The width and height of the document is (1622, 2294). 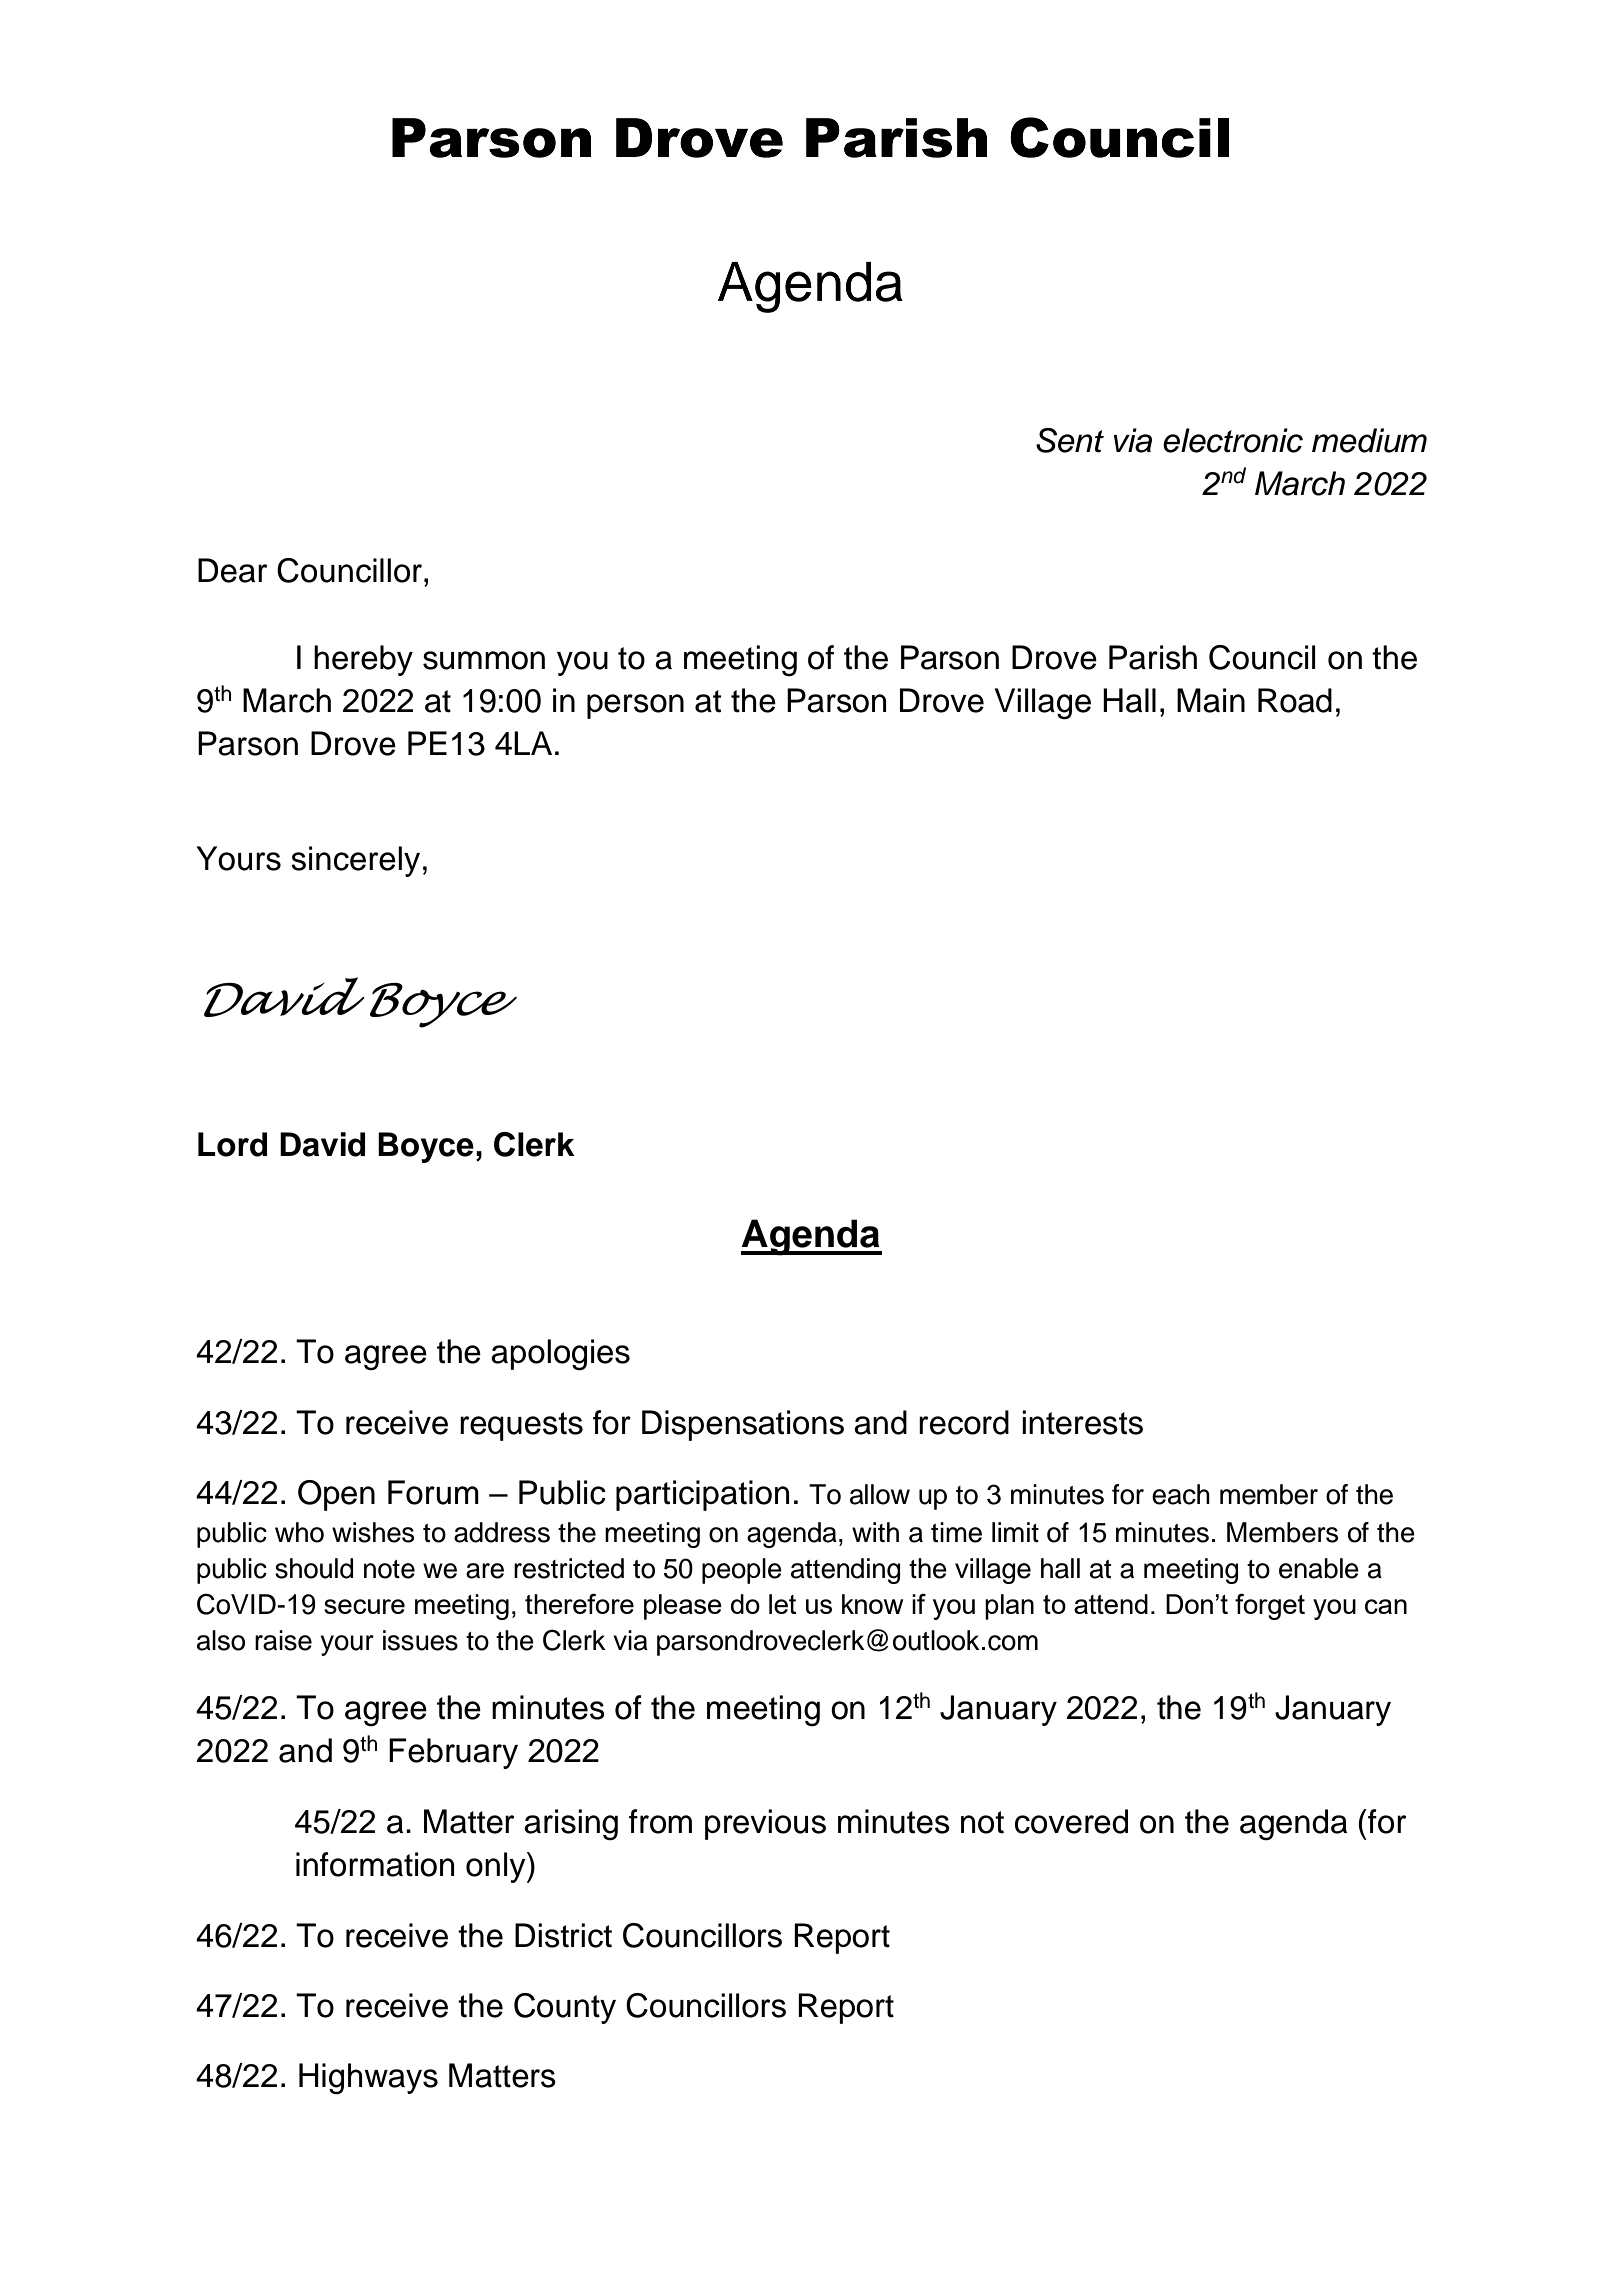 What do you see at coordinates (1233, 440) in the document?
I see `electronic` at bounding box center [1233, 440].
